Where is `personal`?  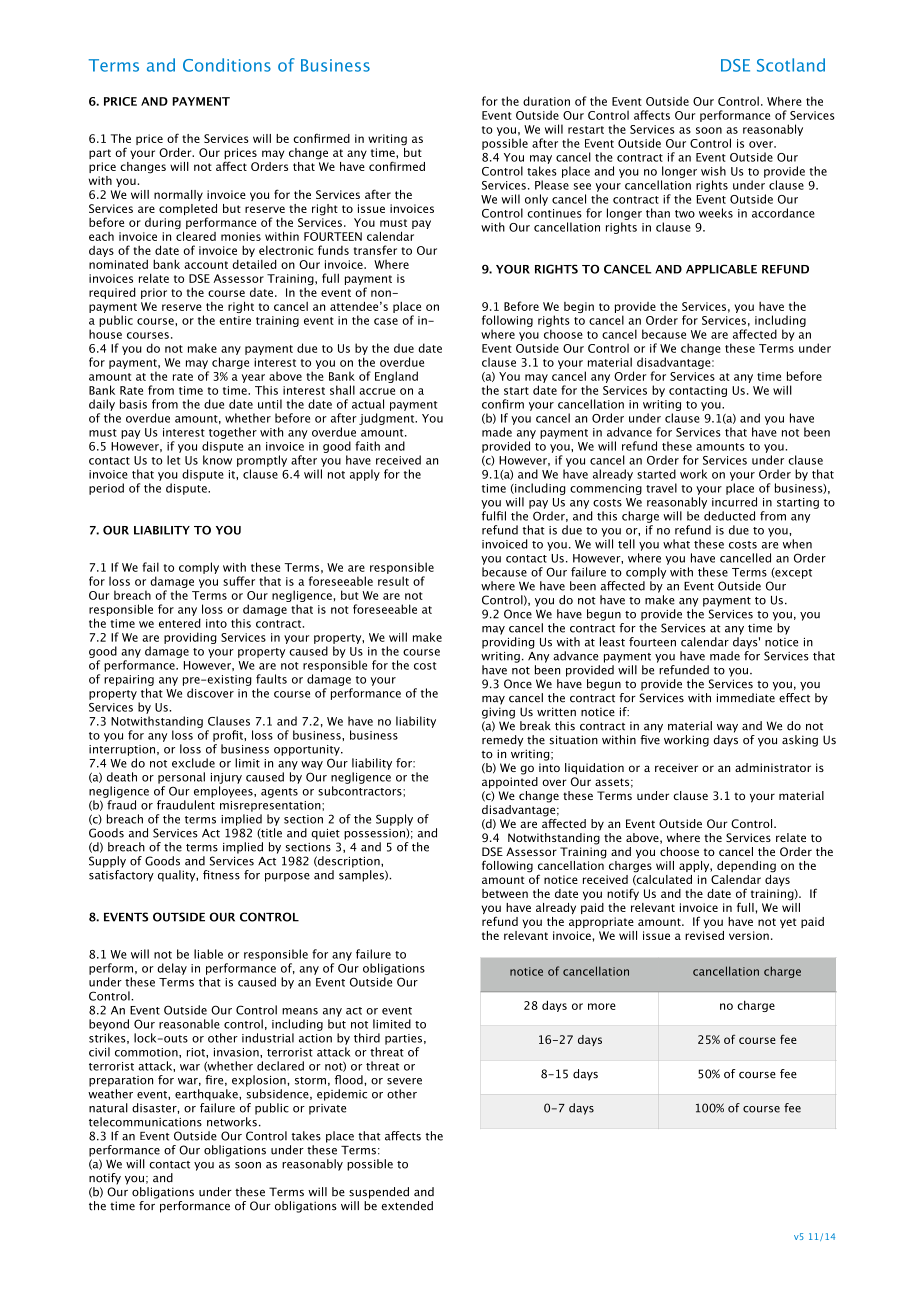 personal is located at coordinates (181, 778).
